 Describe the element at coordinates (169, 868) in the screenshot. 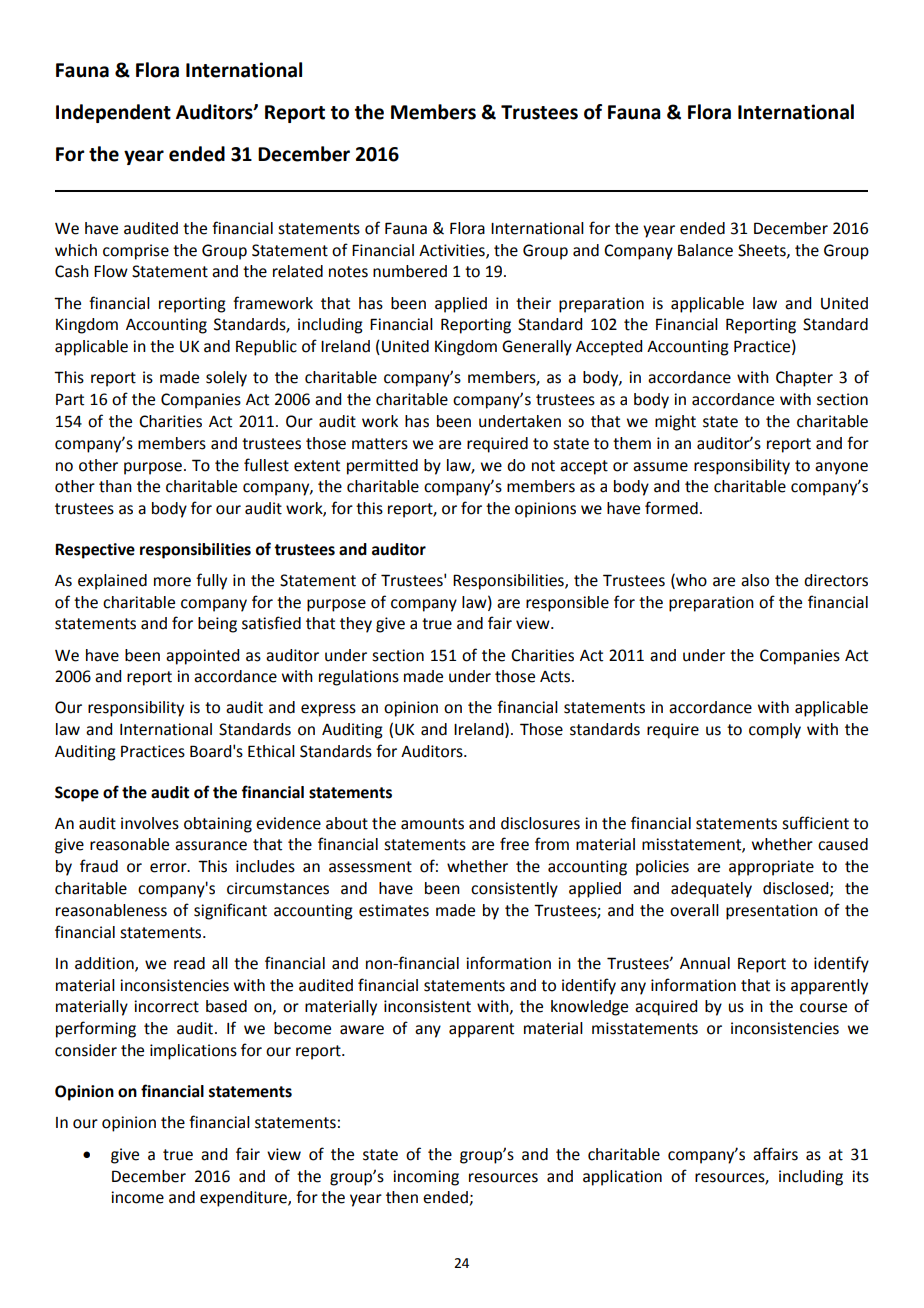

I see `error` at that location.
